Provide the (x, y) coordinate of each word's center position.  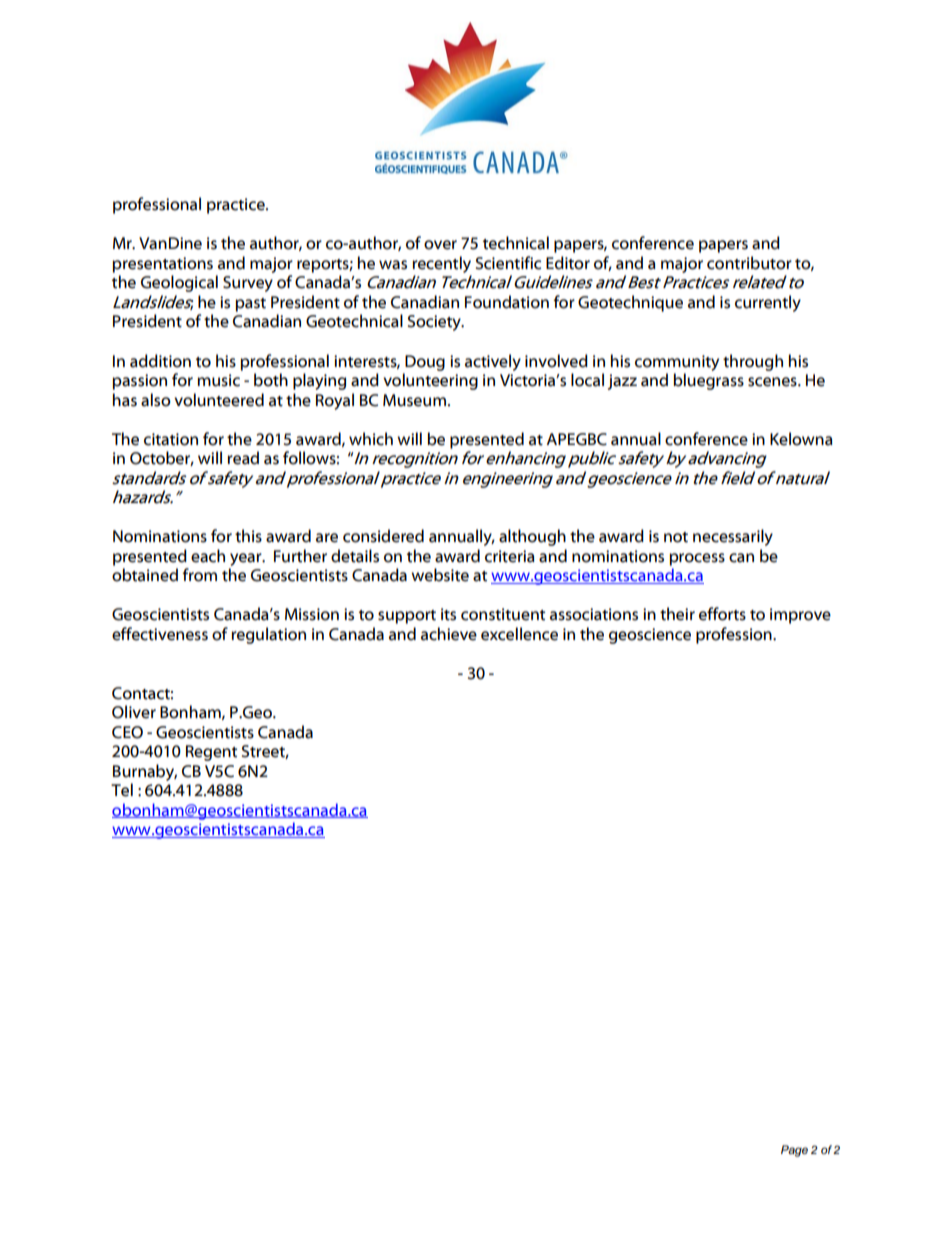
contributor (749, 263)
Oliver (134, 712)
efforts (722, 614)
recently (441, 264)
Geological (179, 283)
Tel (122, 790)
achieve (449, 634)
